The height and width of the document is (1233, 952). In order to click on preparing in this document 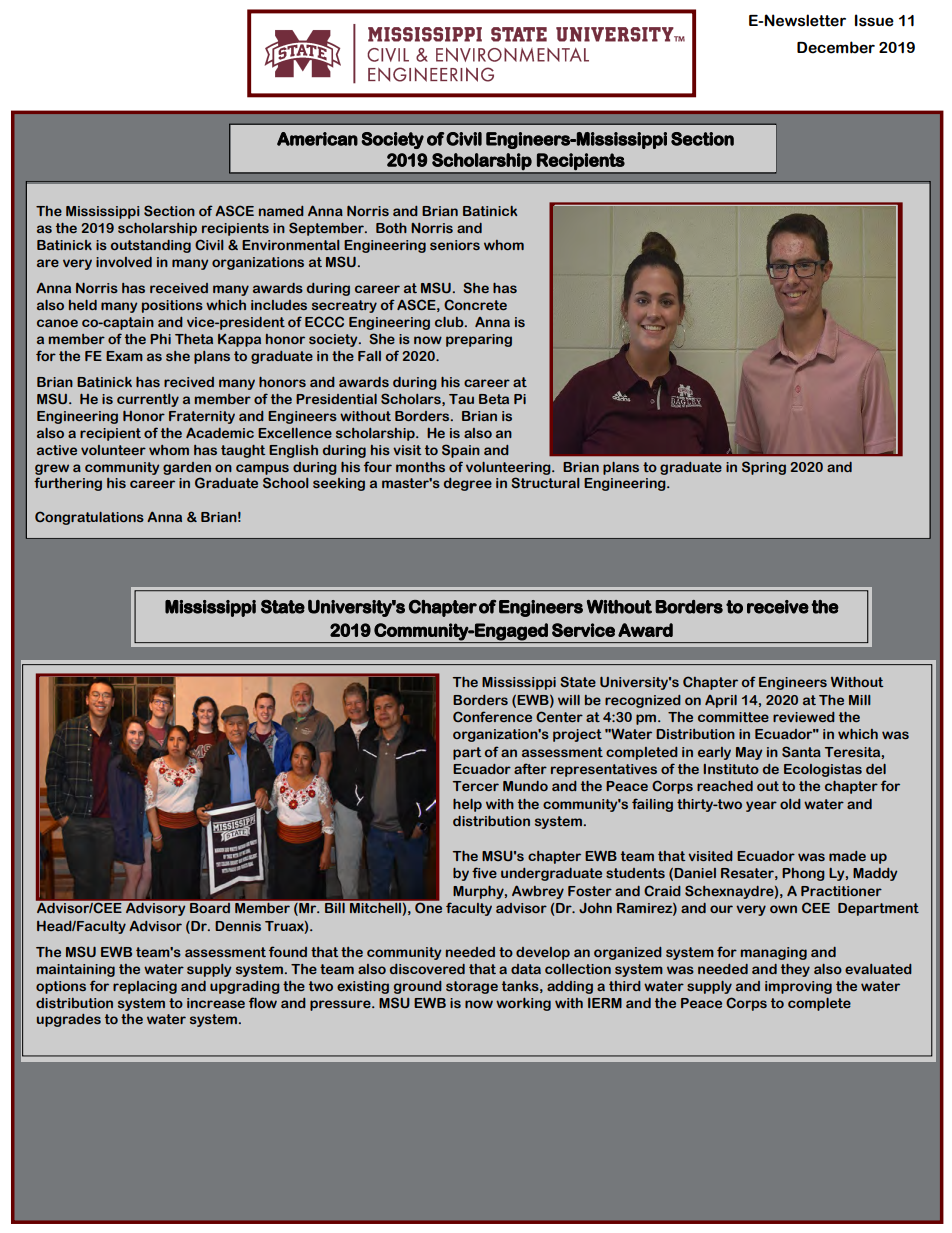, I will do `click(479, 340)`.
